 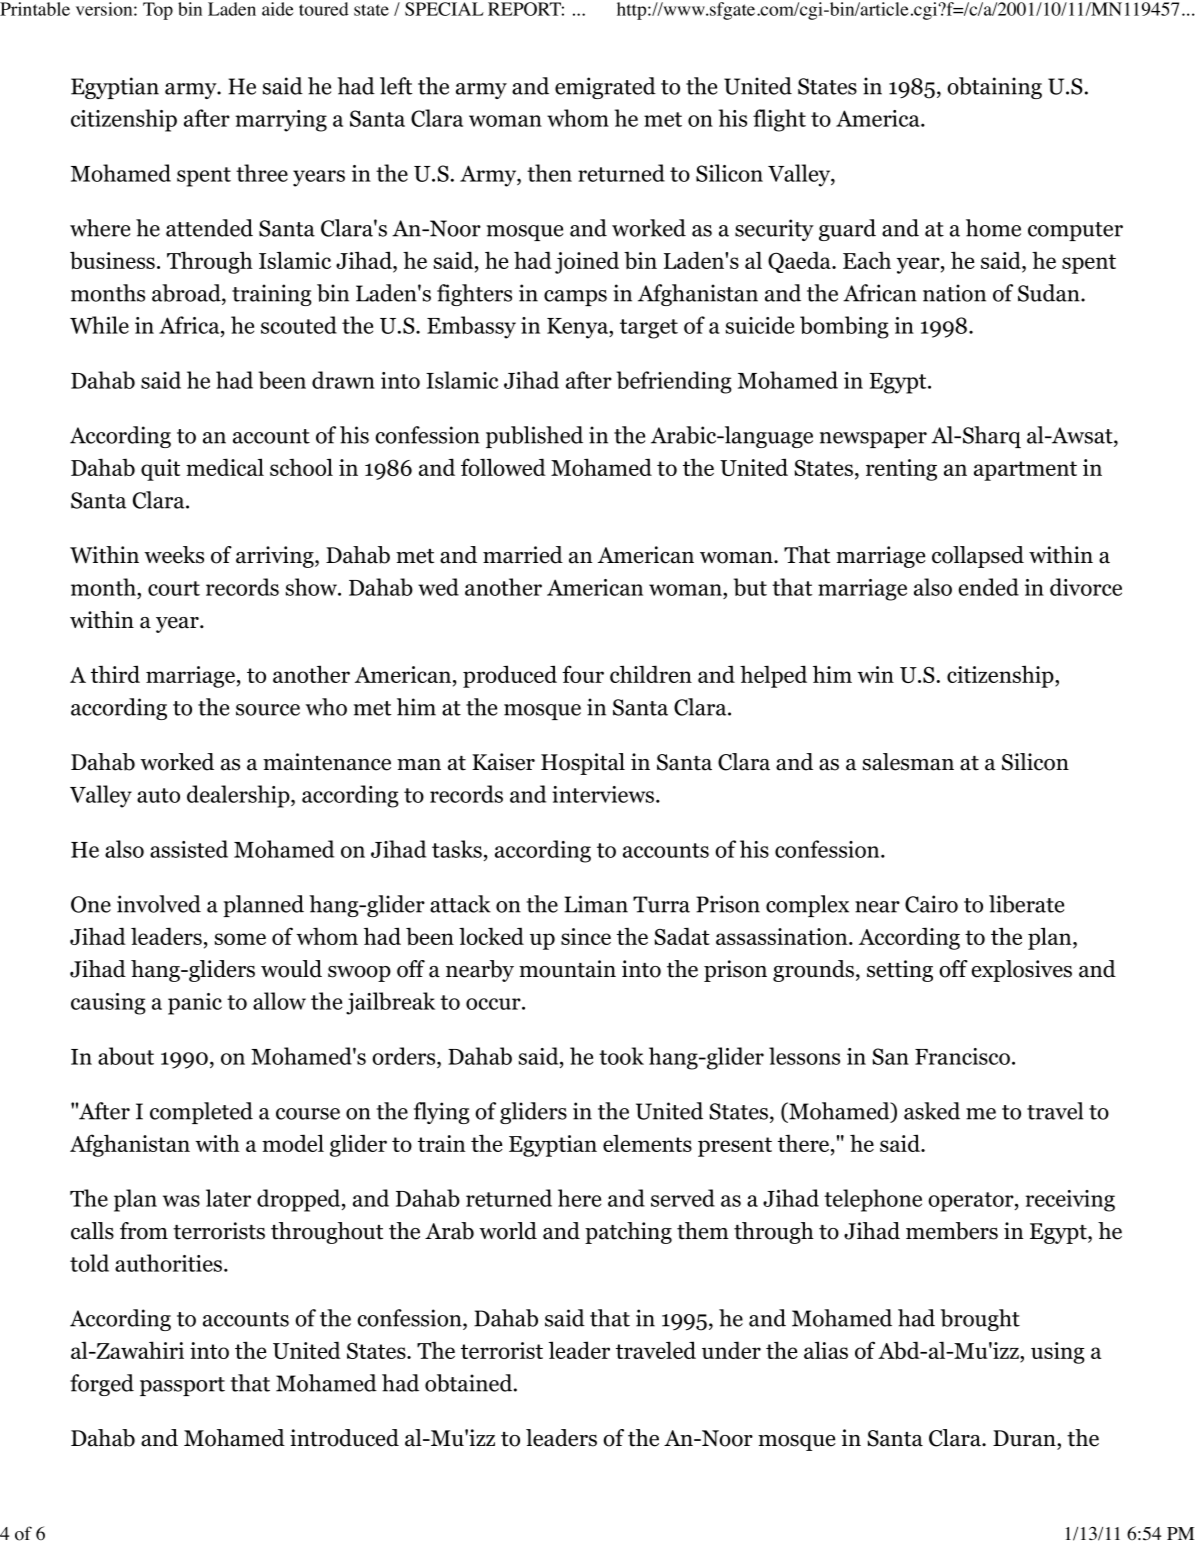 I want to click on passport, so click(x=182, y=1386).
